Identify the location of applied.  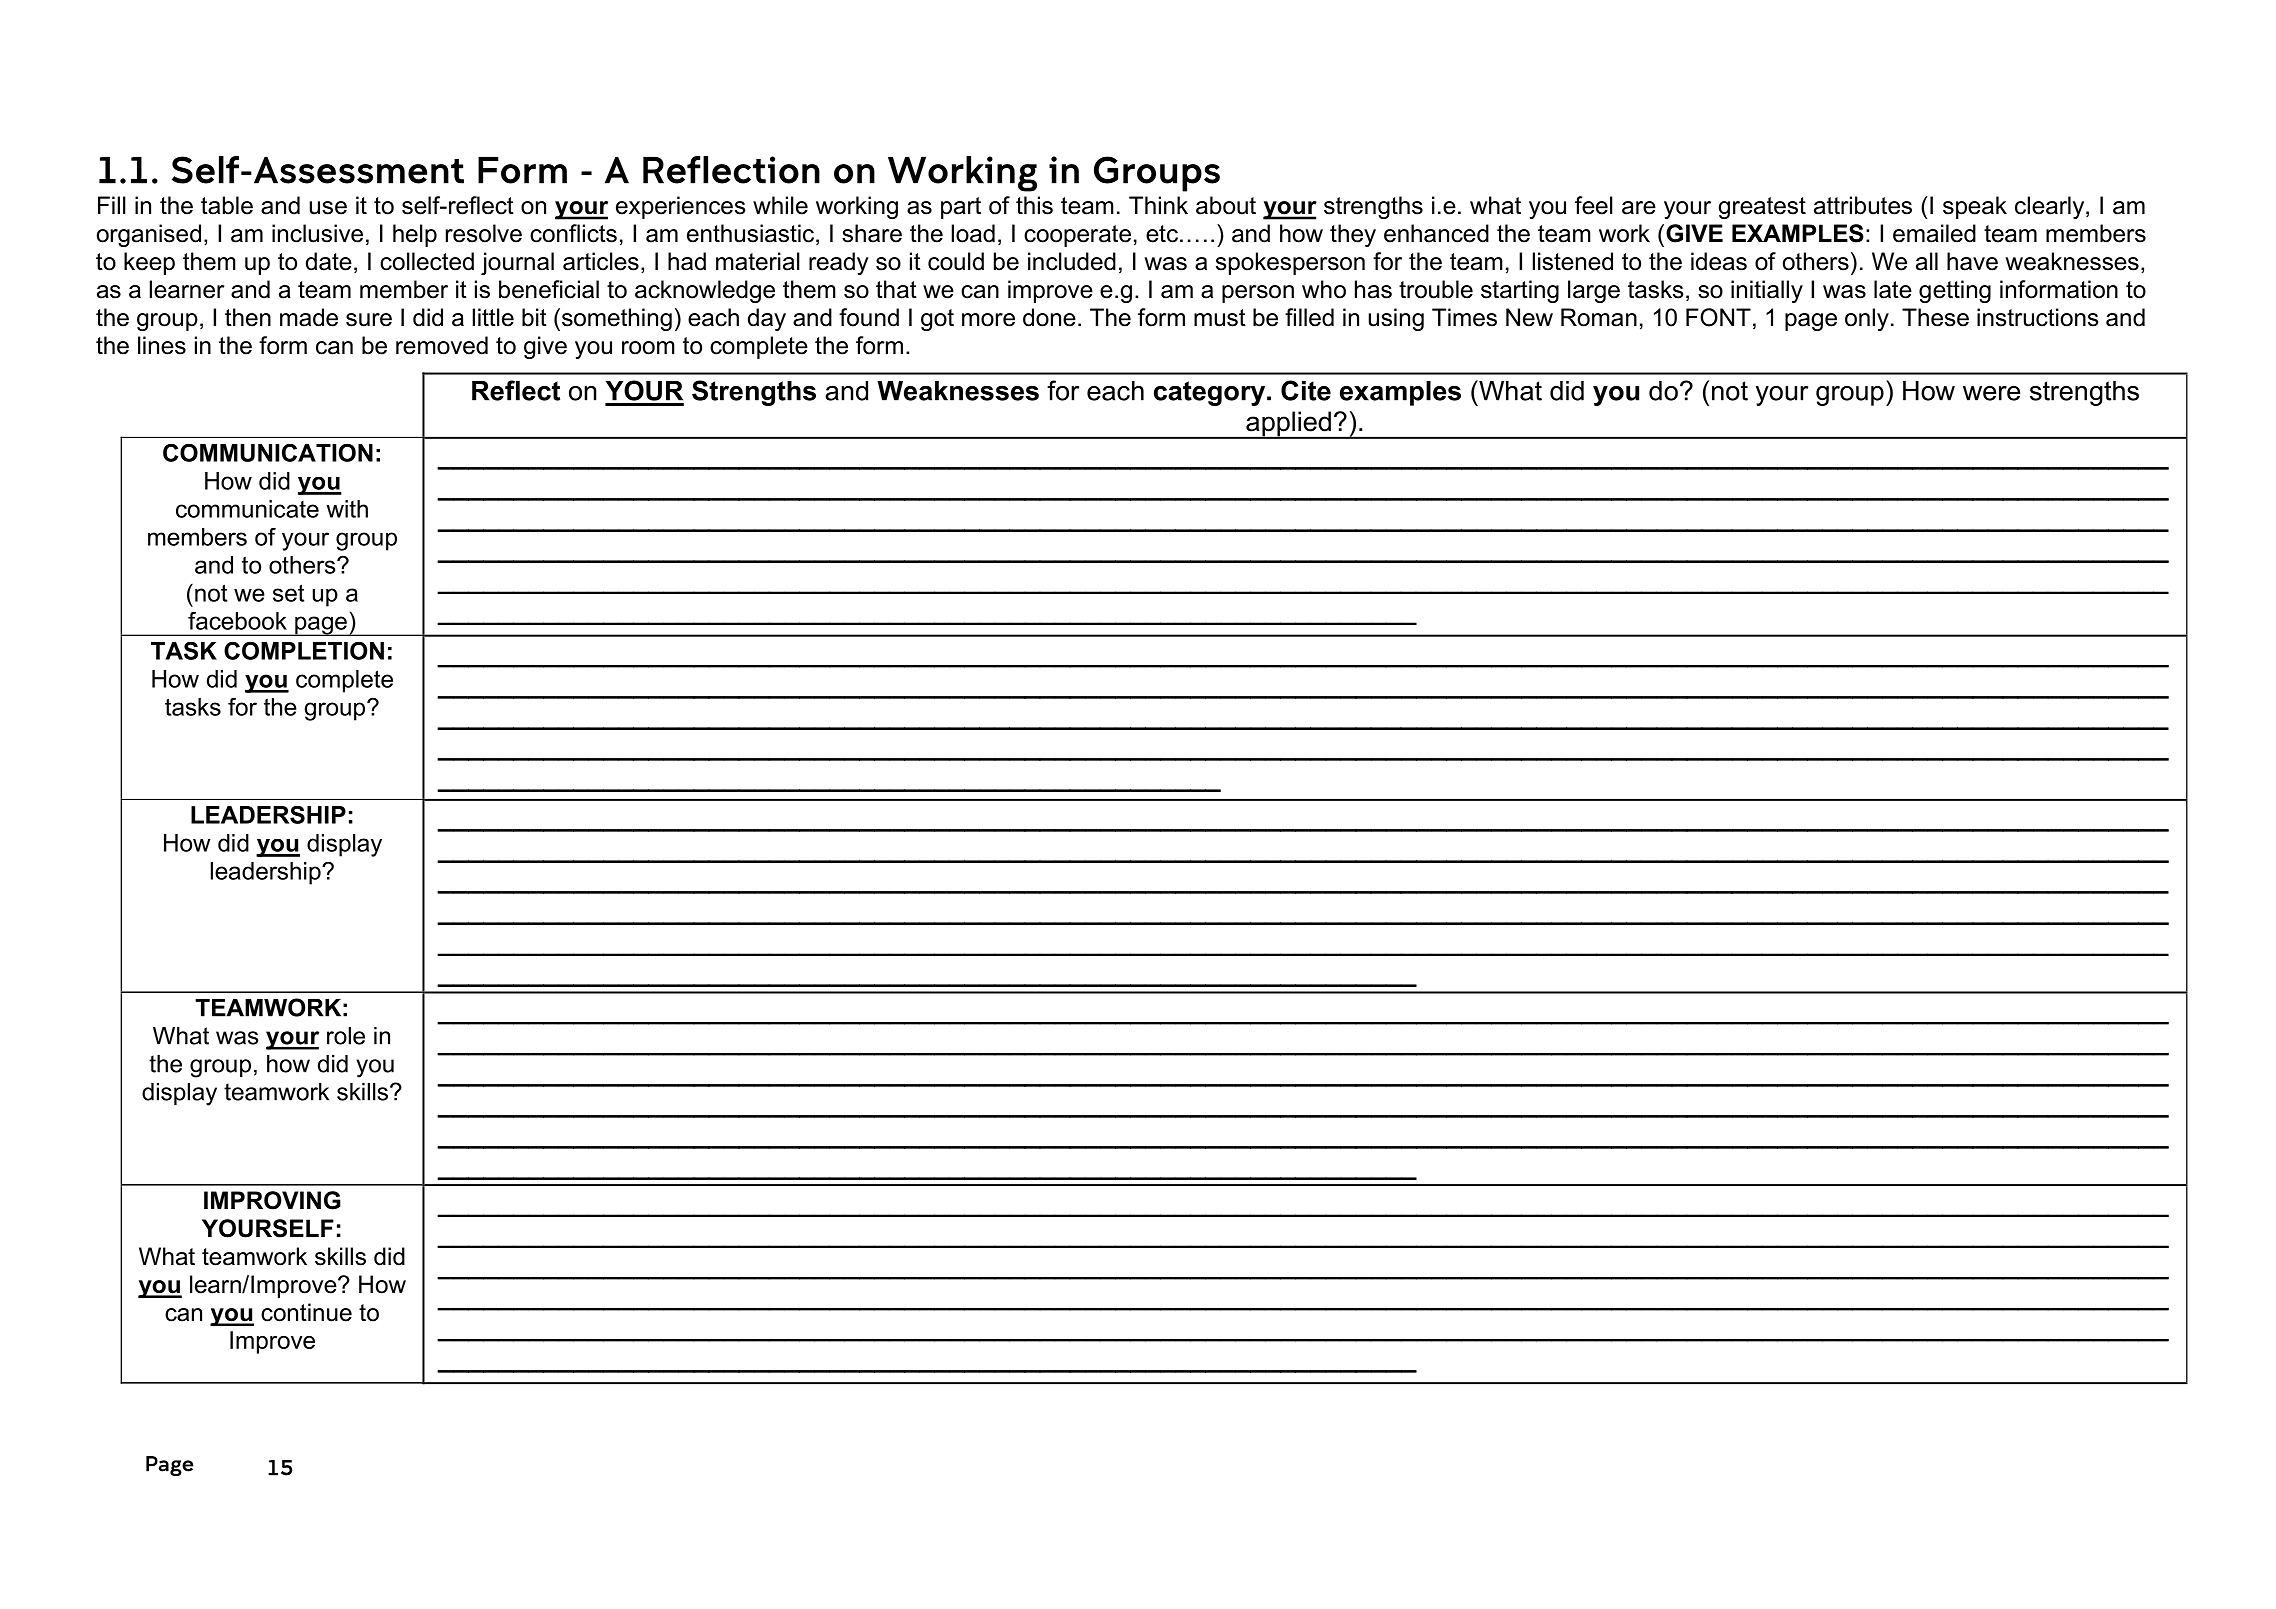
(1288, 425).
